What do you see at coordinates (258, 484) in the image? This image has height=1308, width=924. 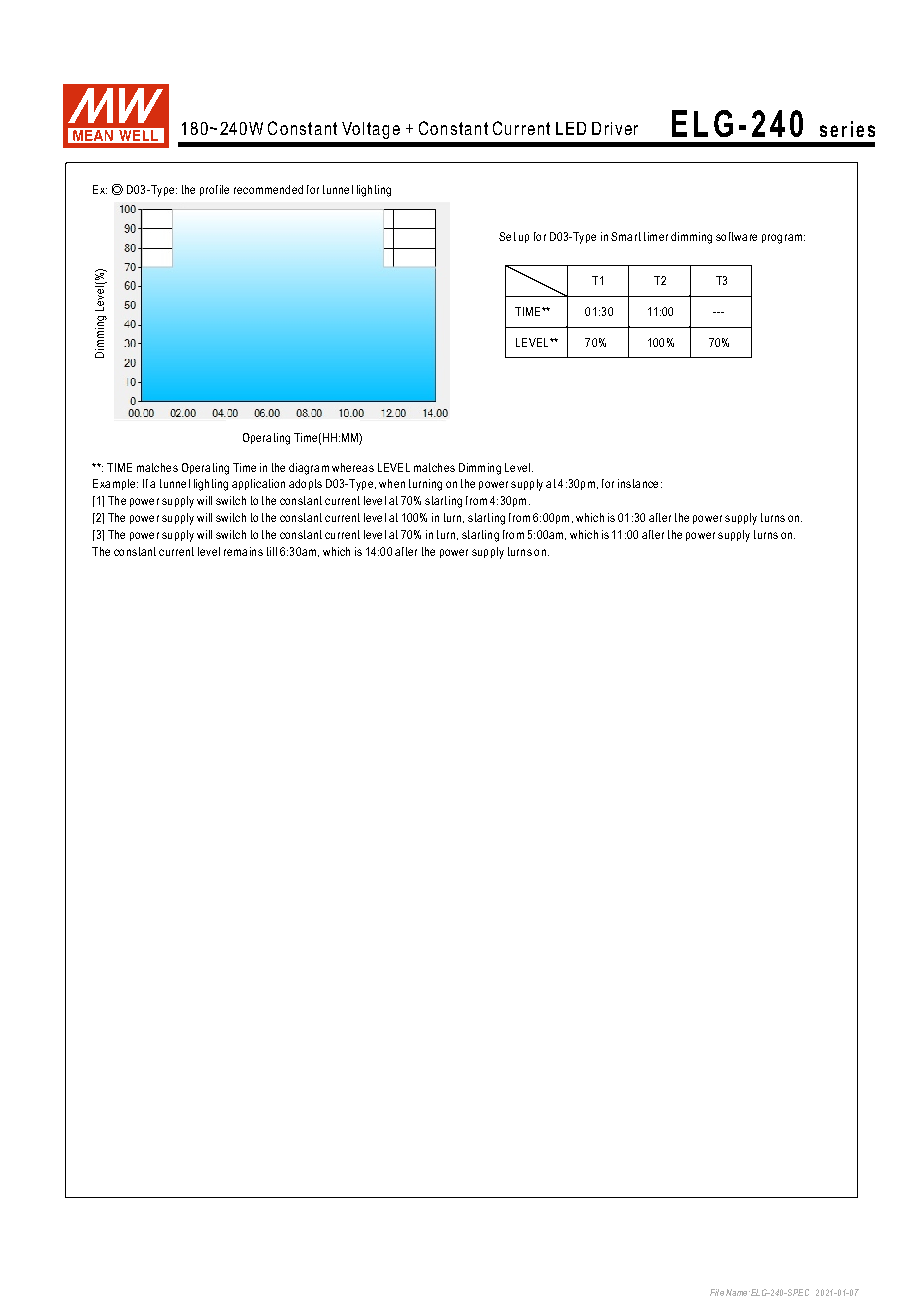 I see `application` at bounding box center [258, 484].
